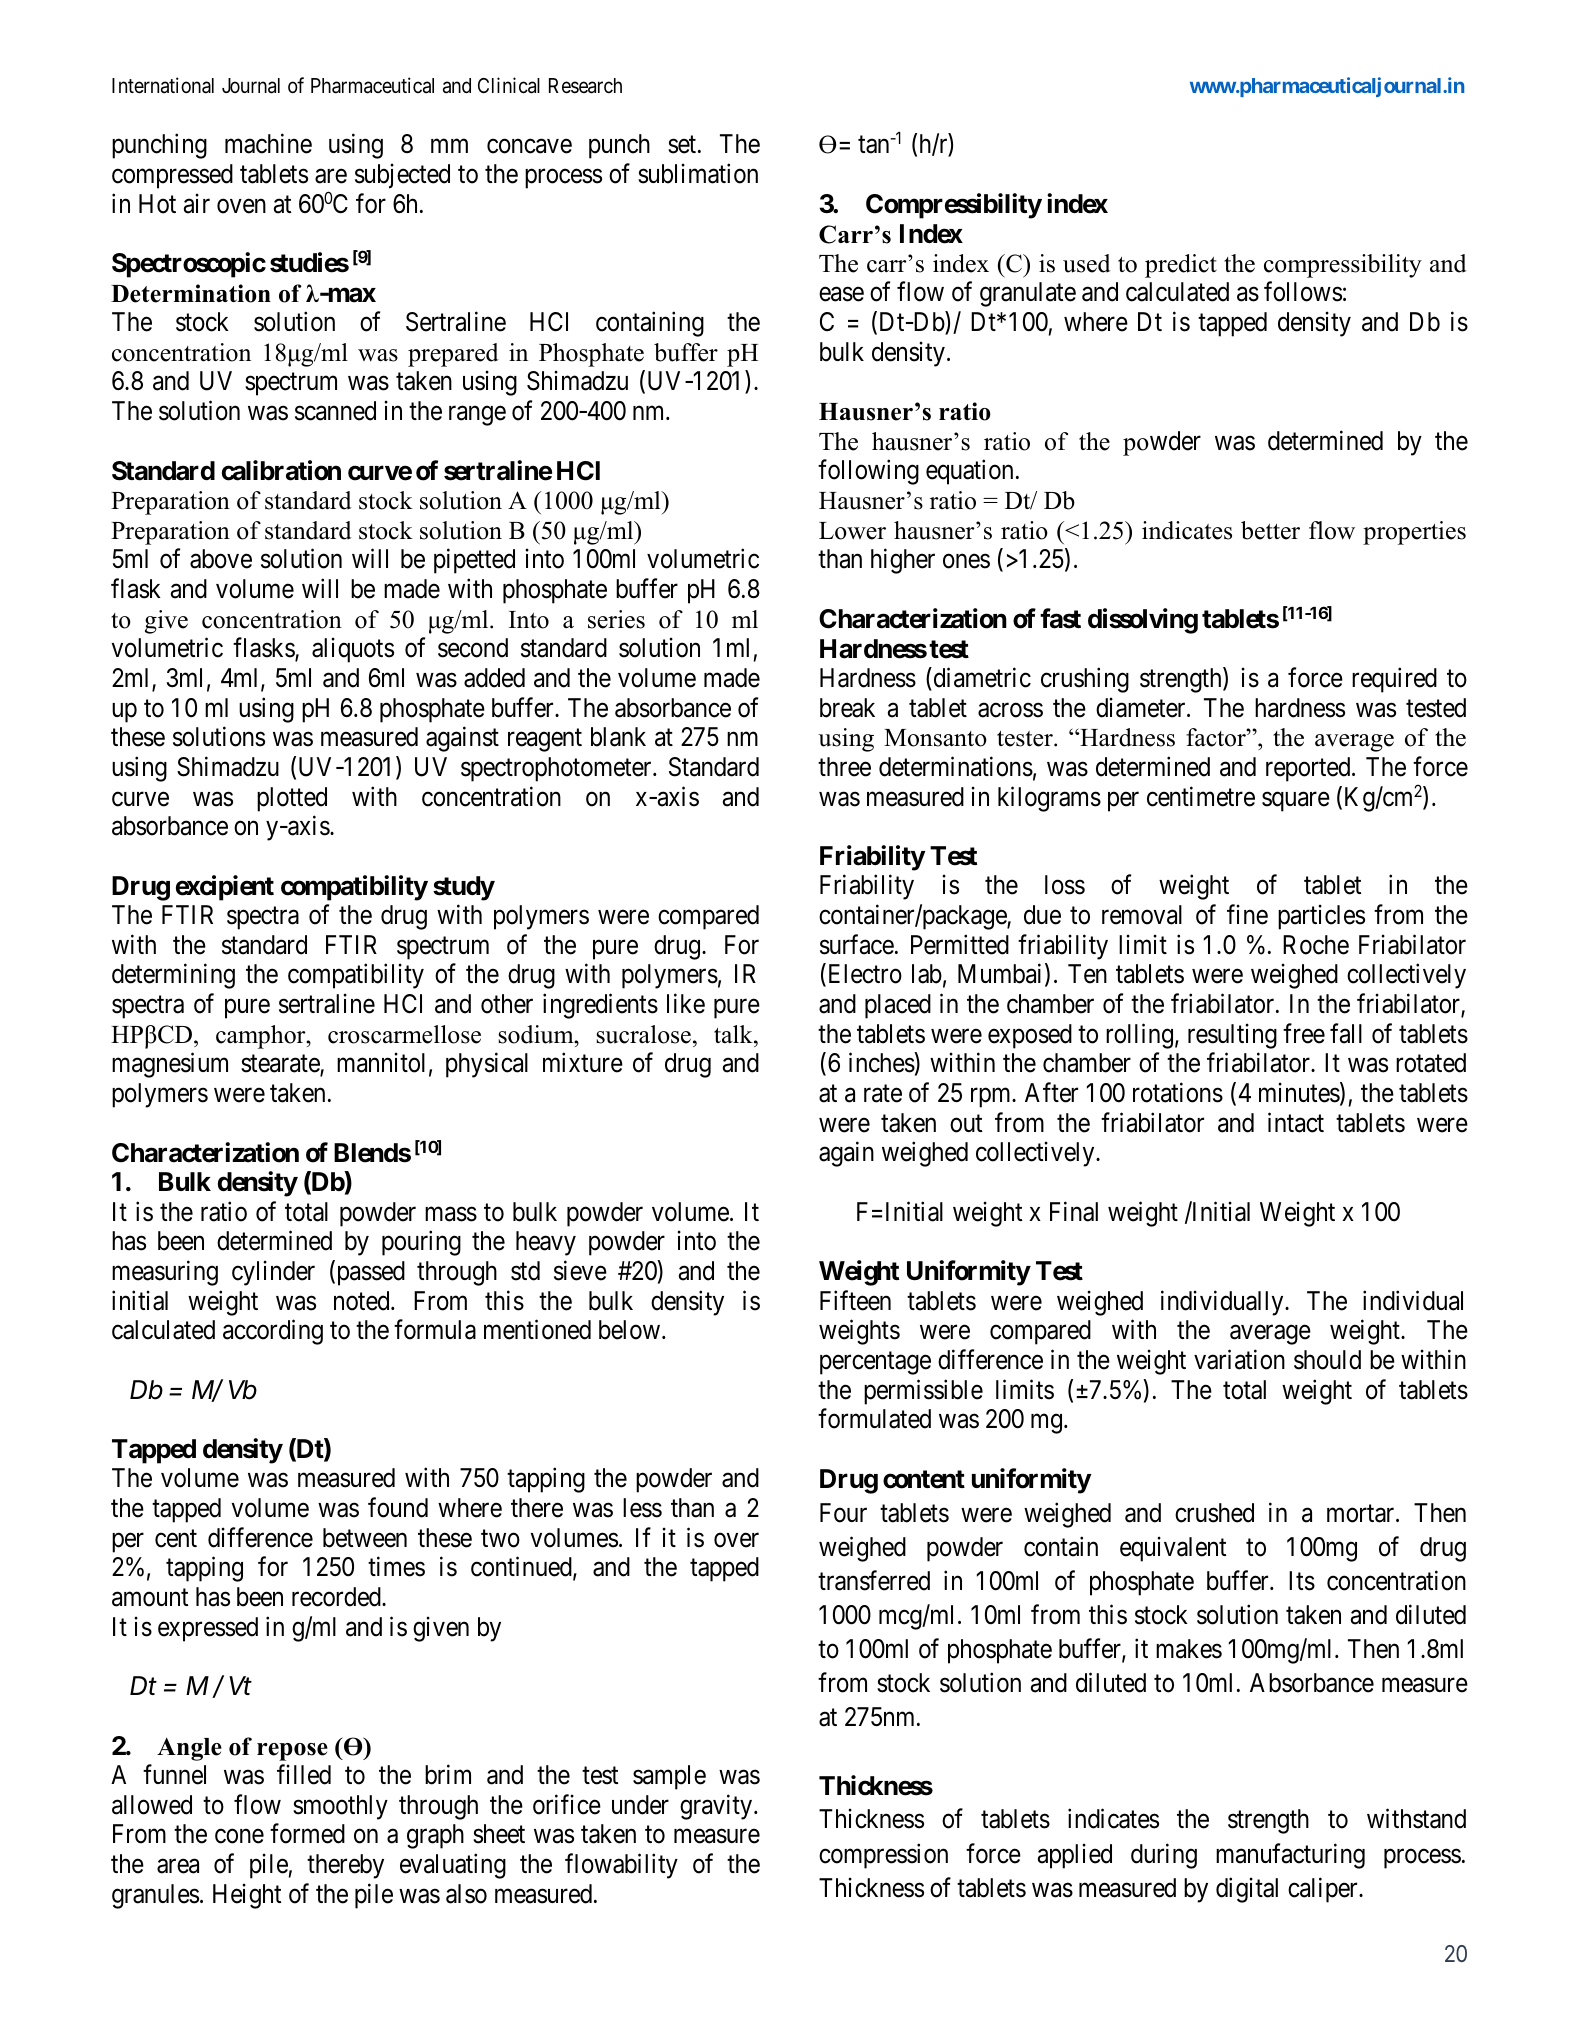 This document has height=2042, width=1578. What do you see at coordinates (698, 173) in the document?
I see `sublimation` at bounding box center [698, 173].
